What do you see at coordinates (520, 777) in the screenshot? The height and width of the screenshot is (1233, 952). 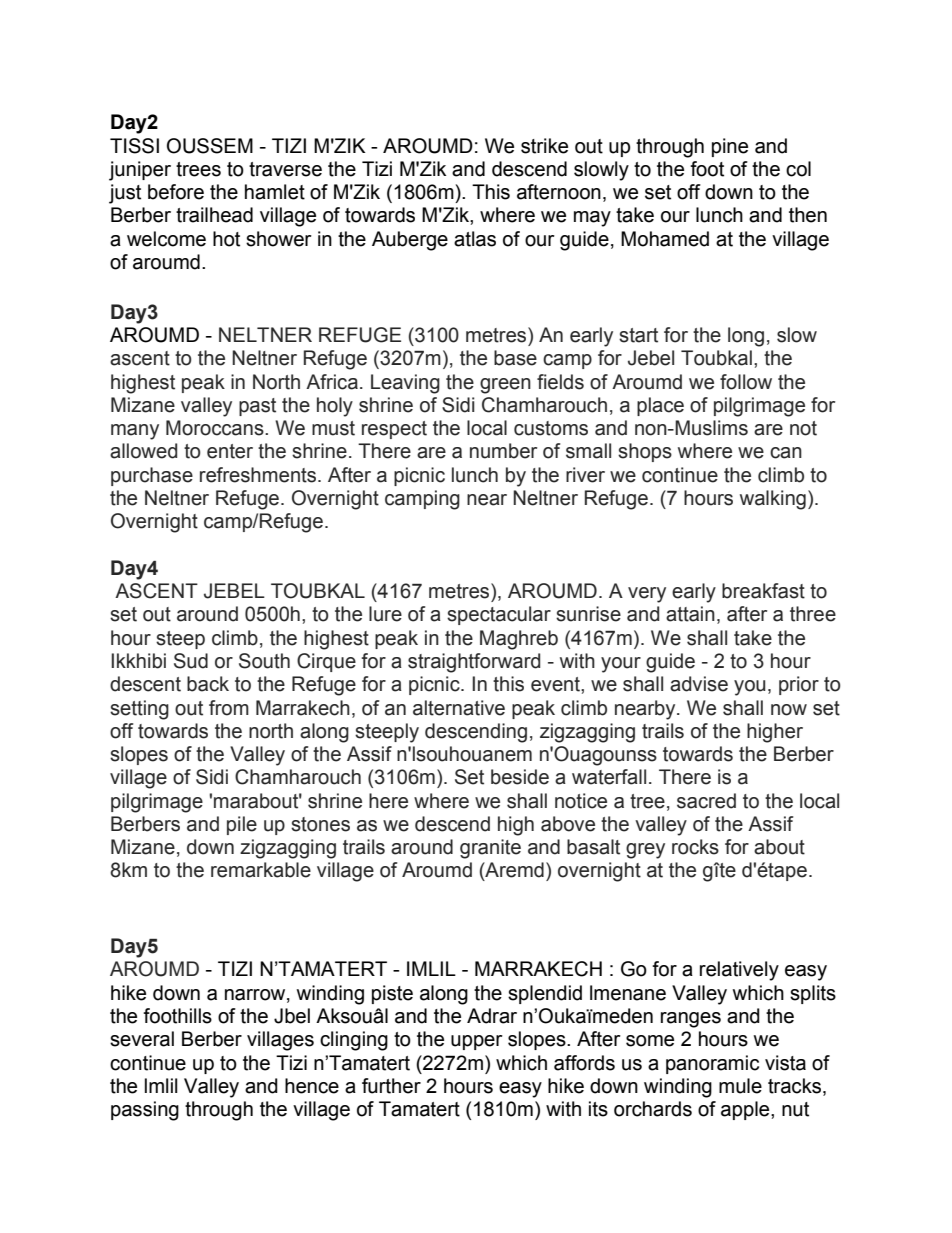 I see `beside` at bounding box center [520, 777].
